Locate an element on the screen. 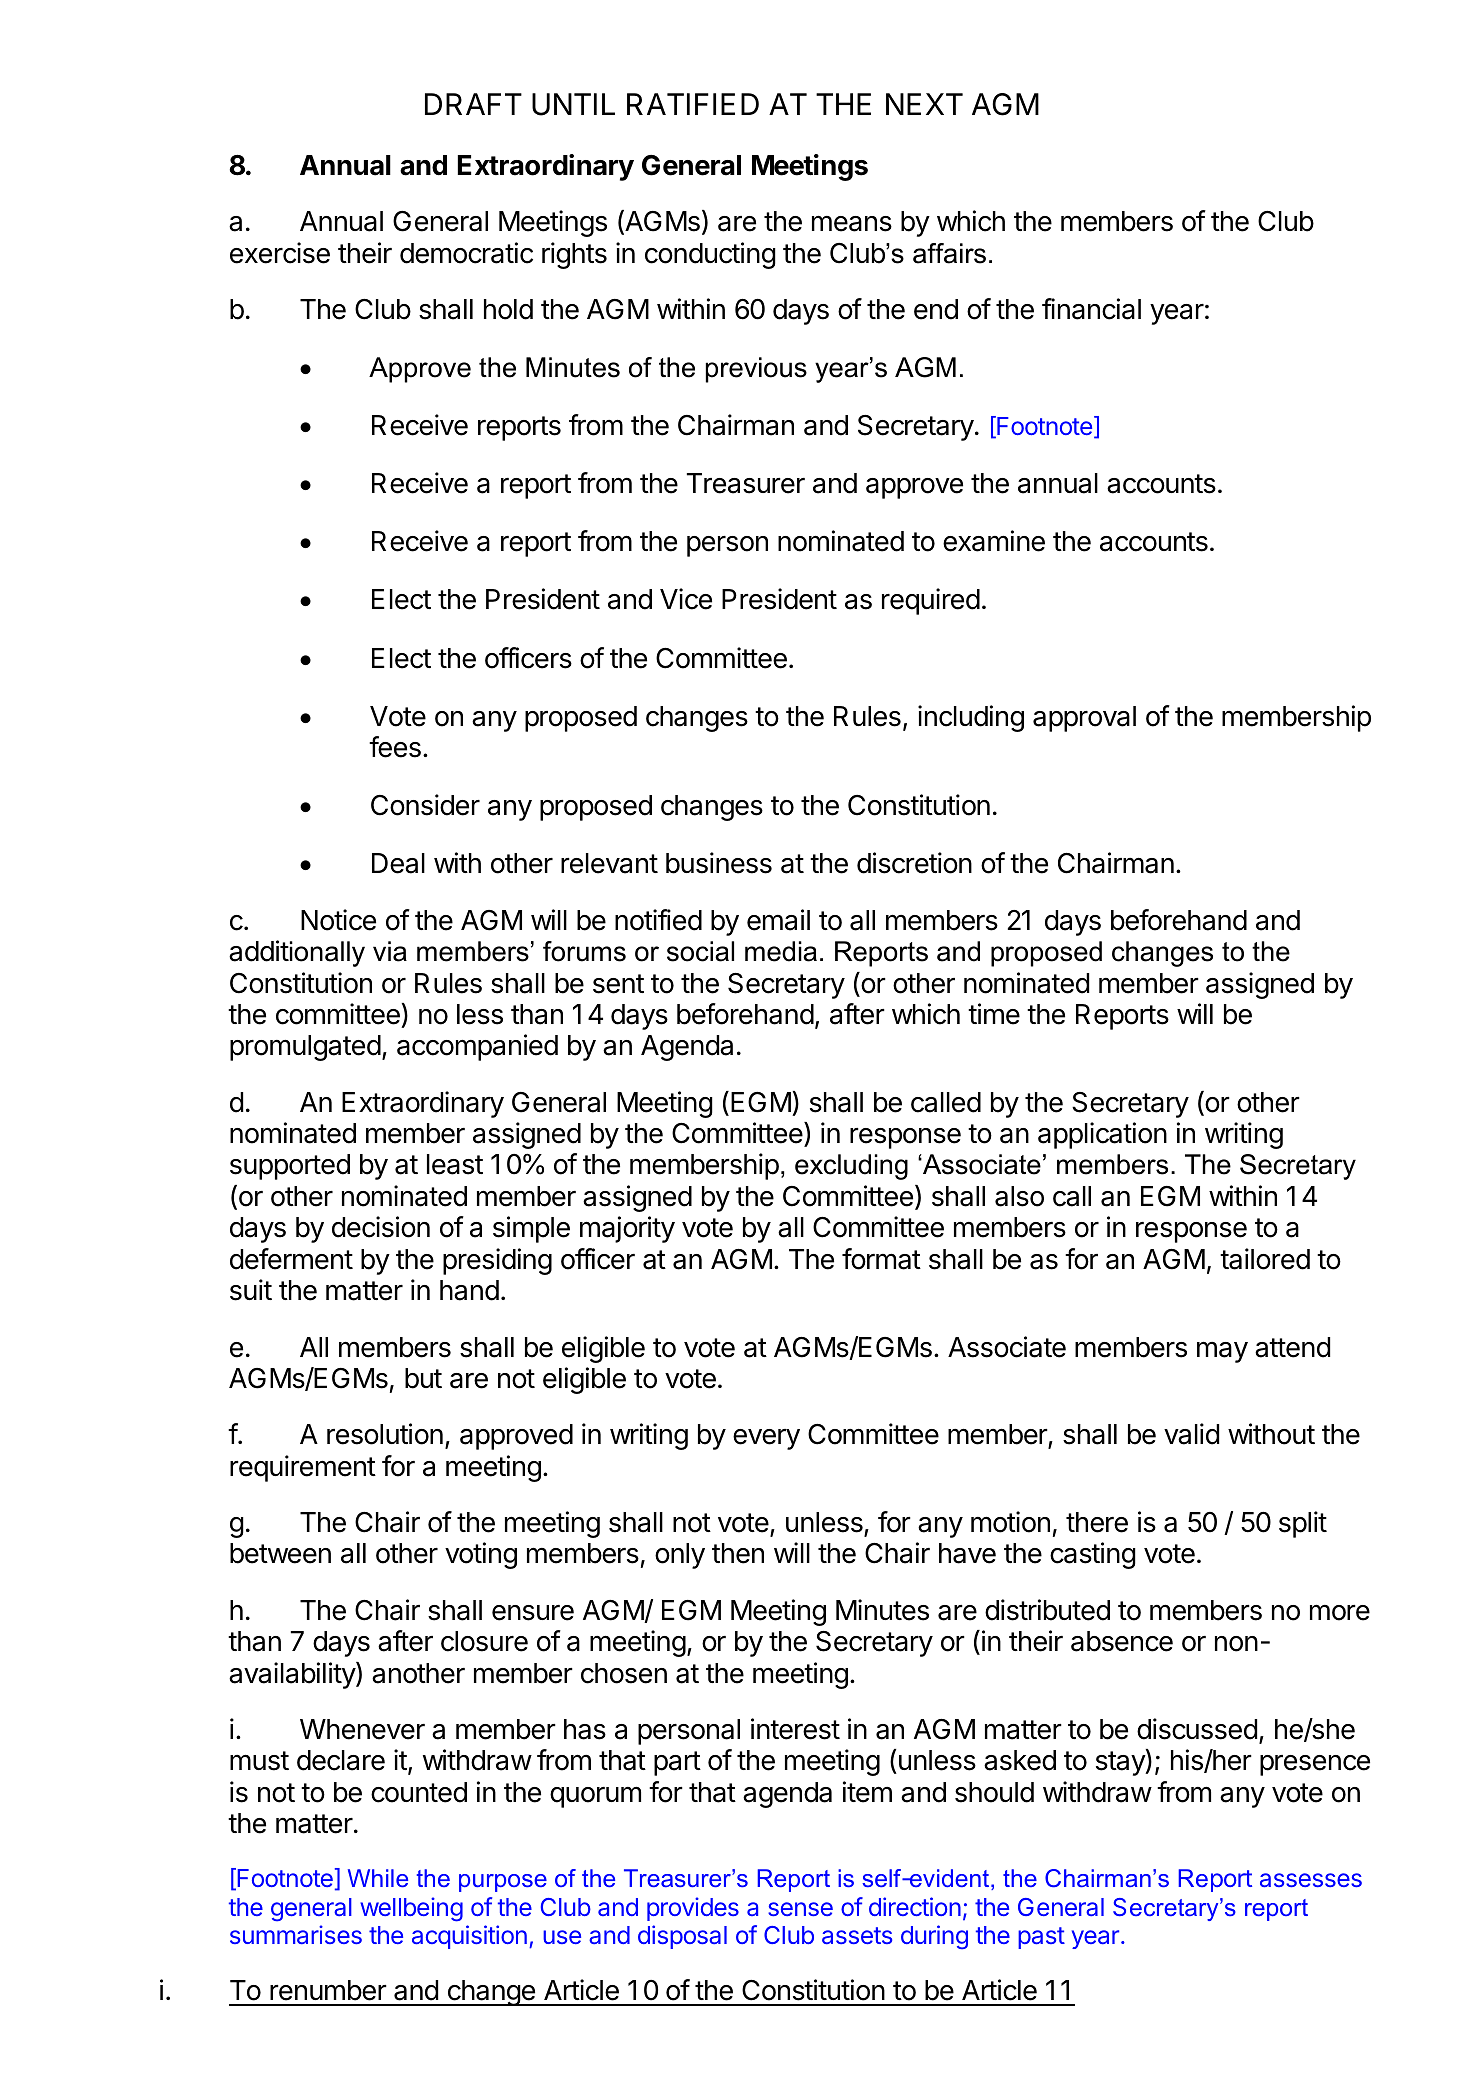  assesses is located at coordinates (1311, 1880).
